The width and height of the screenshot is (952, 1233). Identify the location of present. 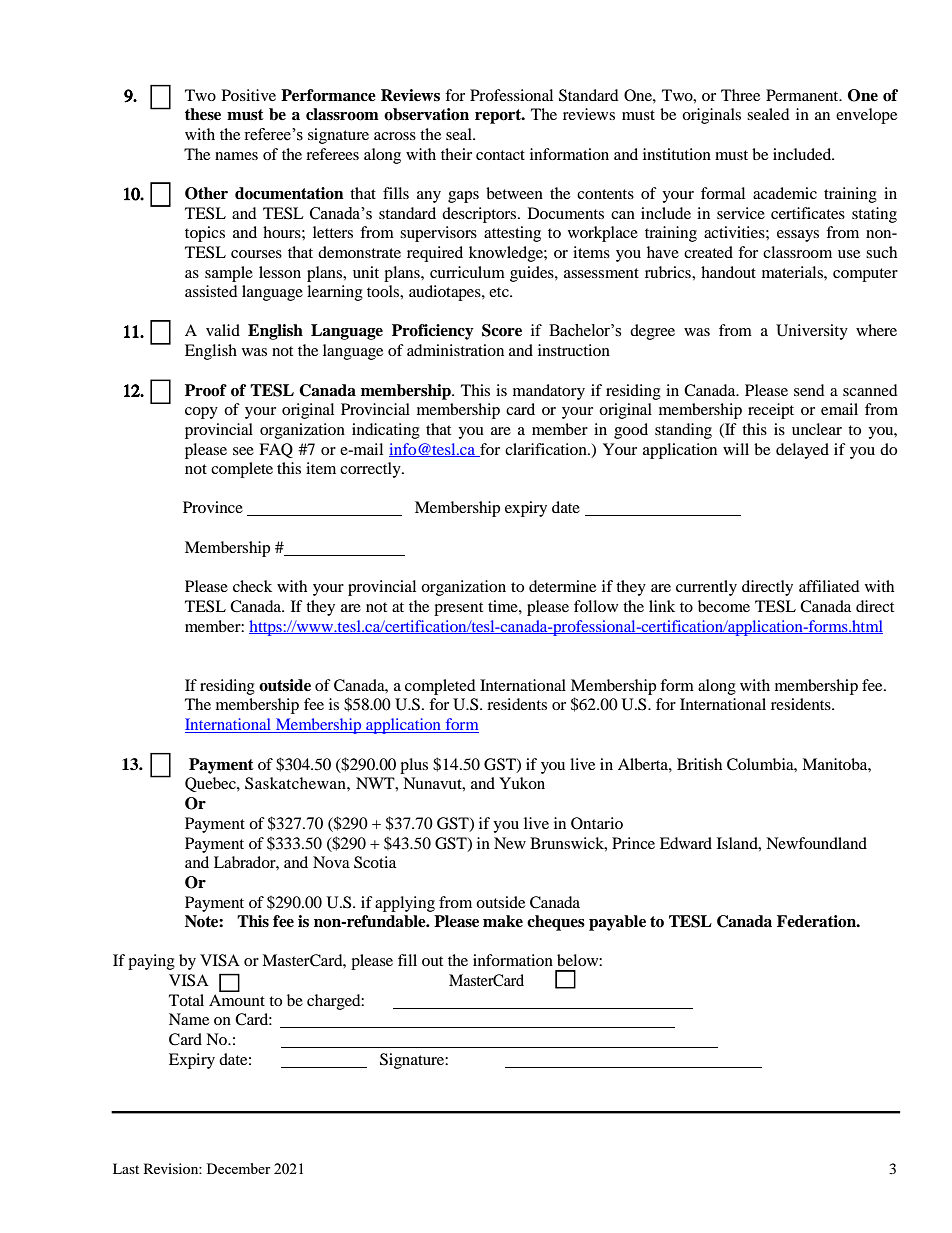
(458, 609).
